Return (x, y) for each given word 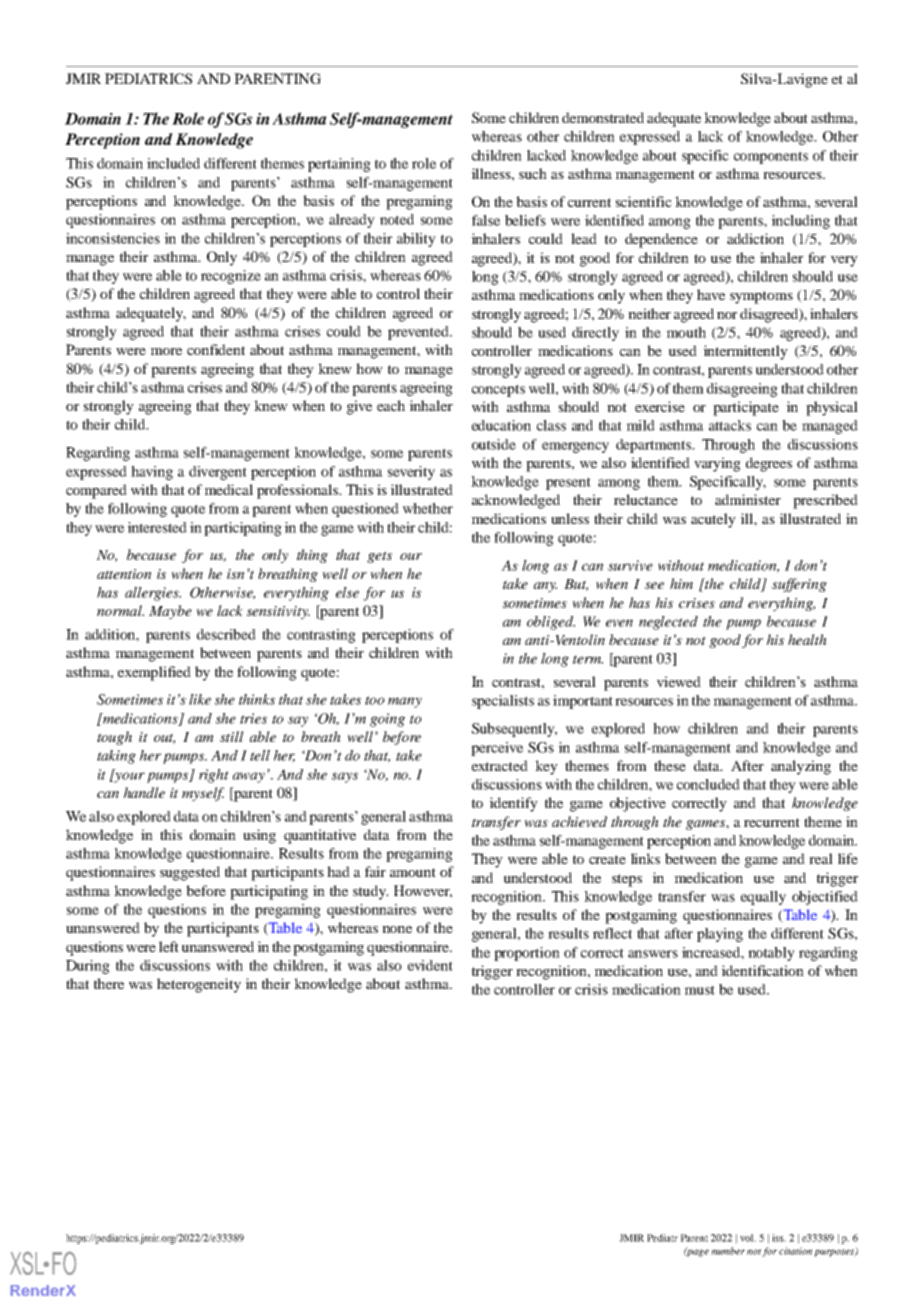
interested (157, 527)
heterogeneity (199, 985)
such (533, 173)
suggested (190, 873)
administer (748, 499)
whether (428, 508)
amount (413, 872)
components (771, 157)
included (173, 163)
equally (763, 898)
